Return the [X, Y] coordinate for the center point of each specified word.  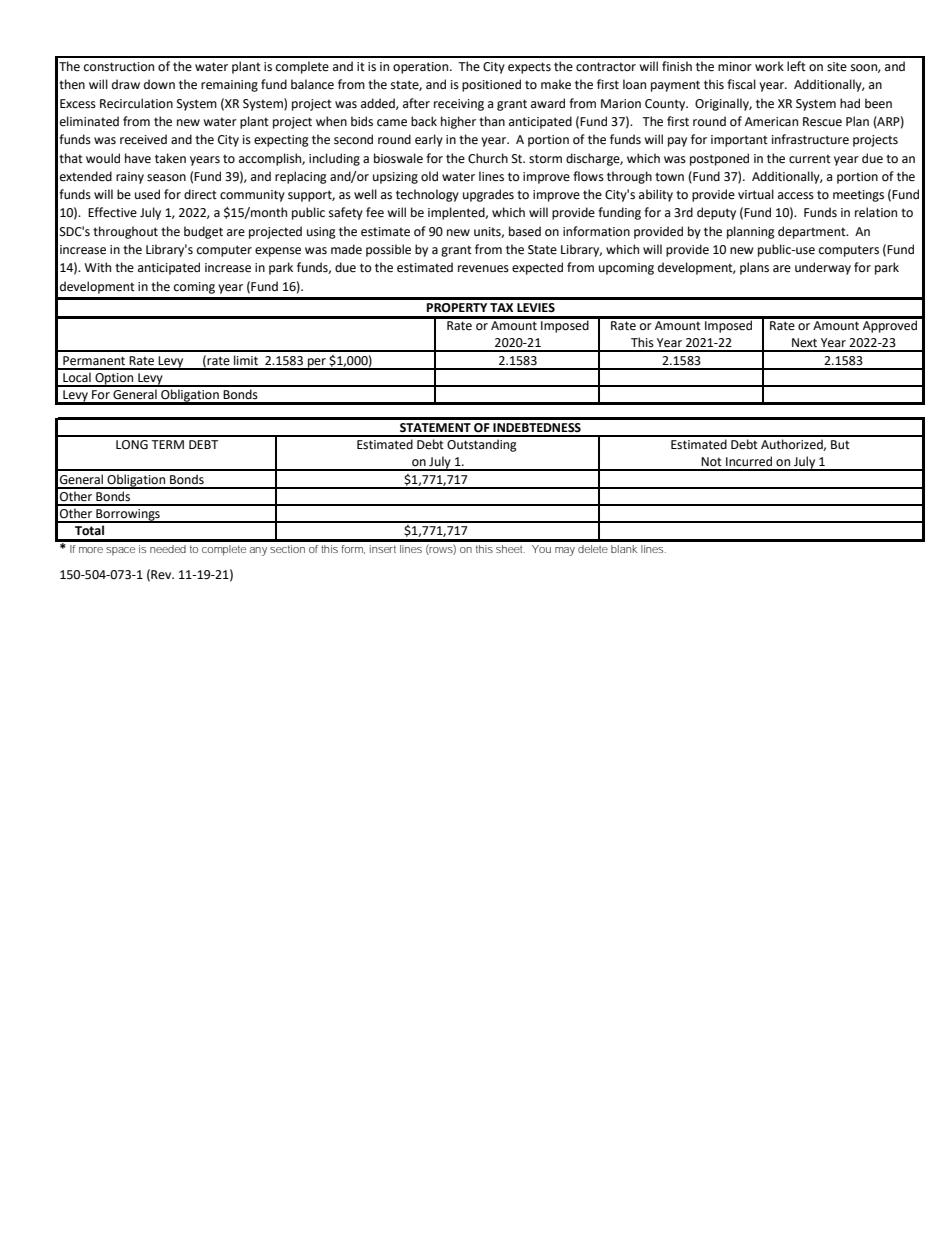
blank [624, 549]
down [159, 84]
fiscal [741, 84]
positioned [491, 85]
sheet [510, 549]
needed [168, 549]
